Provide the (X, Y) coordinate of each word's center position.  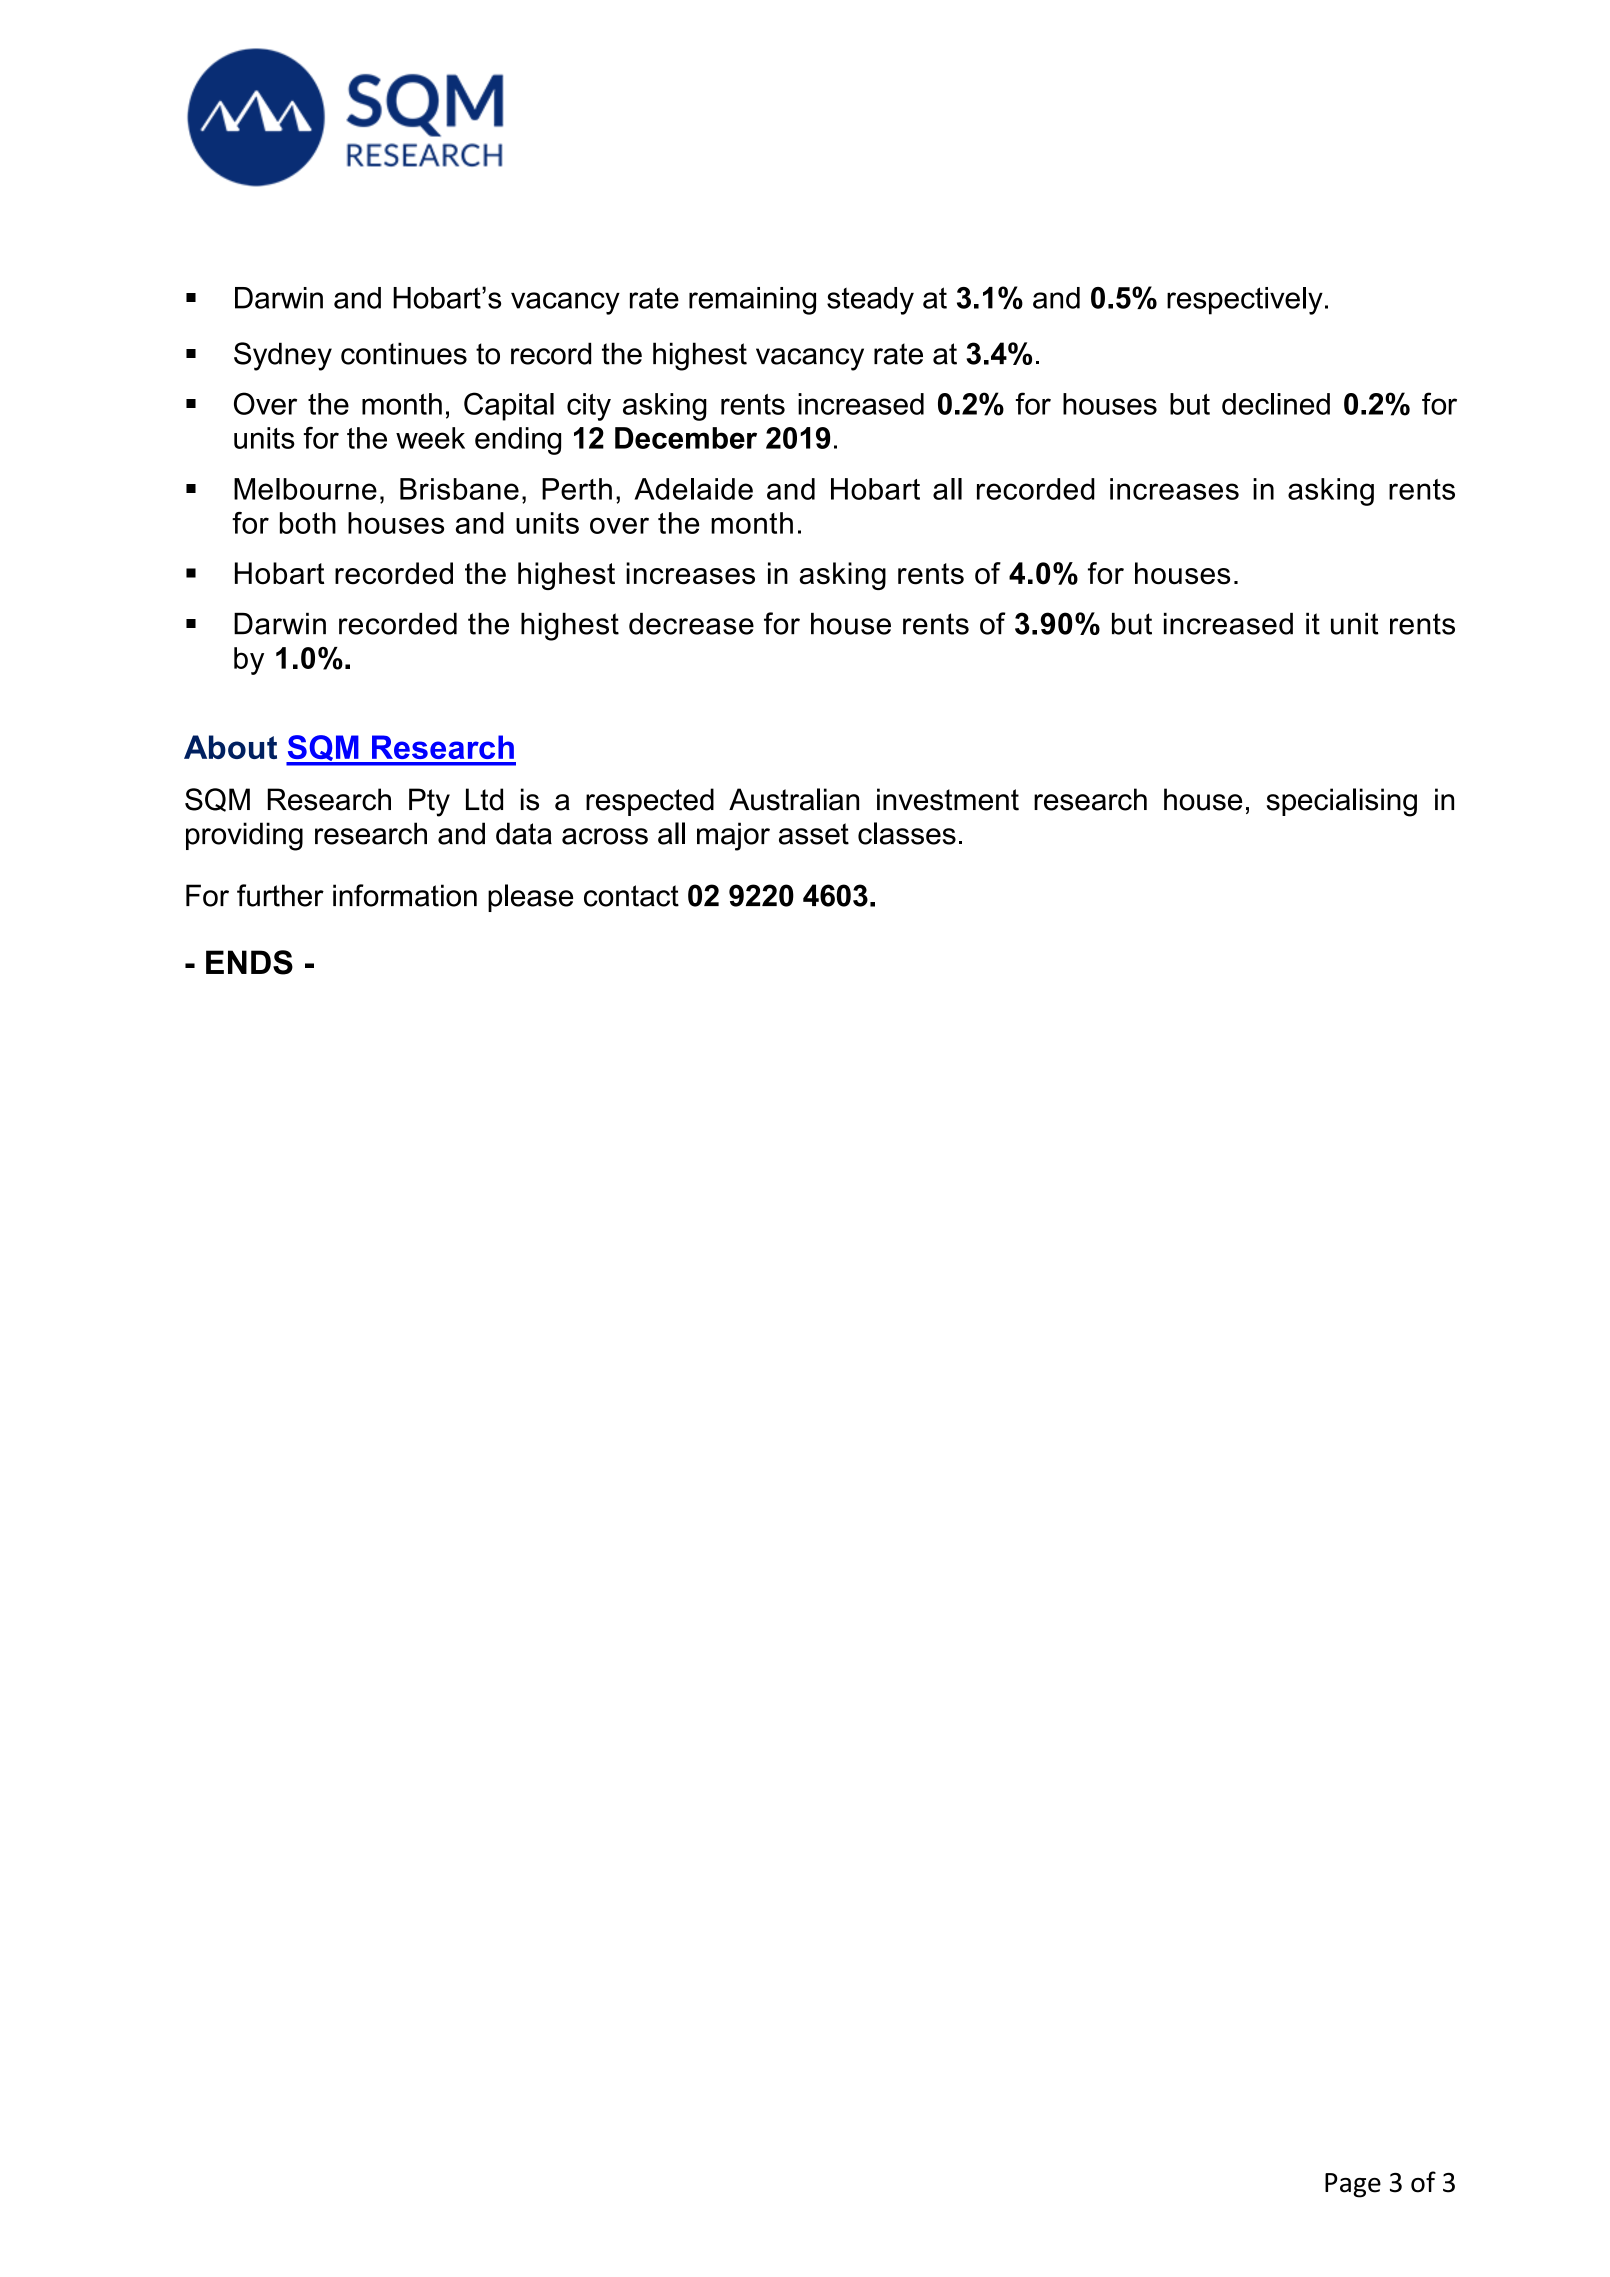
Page (1353, 2185)
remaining (752, 301)
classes (907, 833)
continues (404, 353)
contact (631, 896)
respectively (1245, 301)
